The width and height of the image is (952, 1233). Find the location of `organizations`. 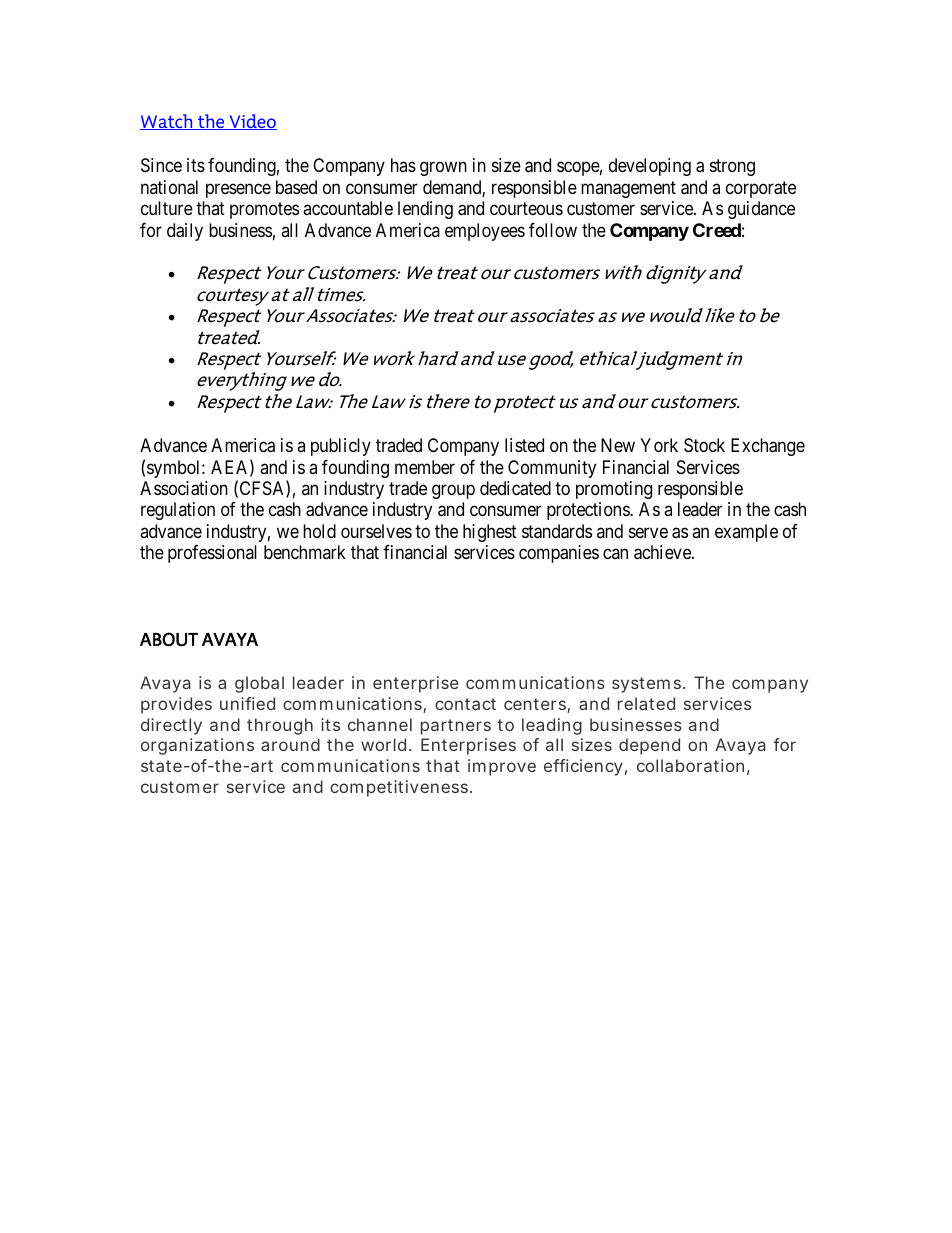

organizations is located at coordinates (197, 746).
